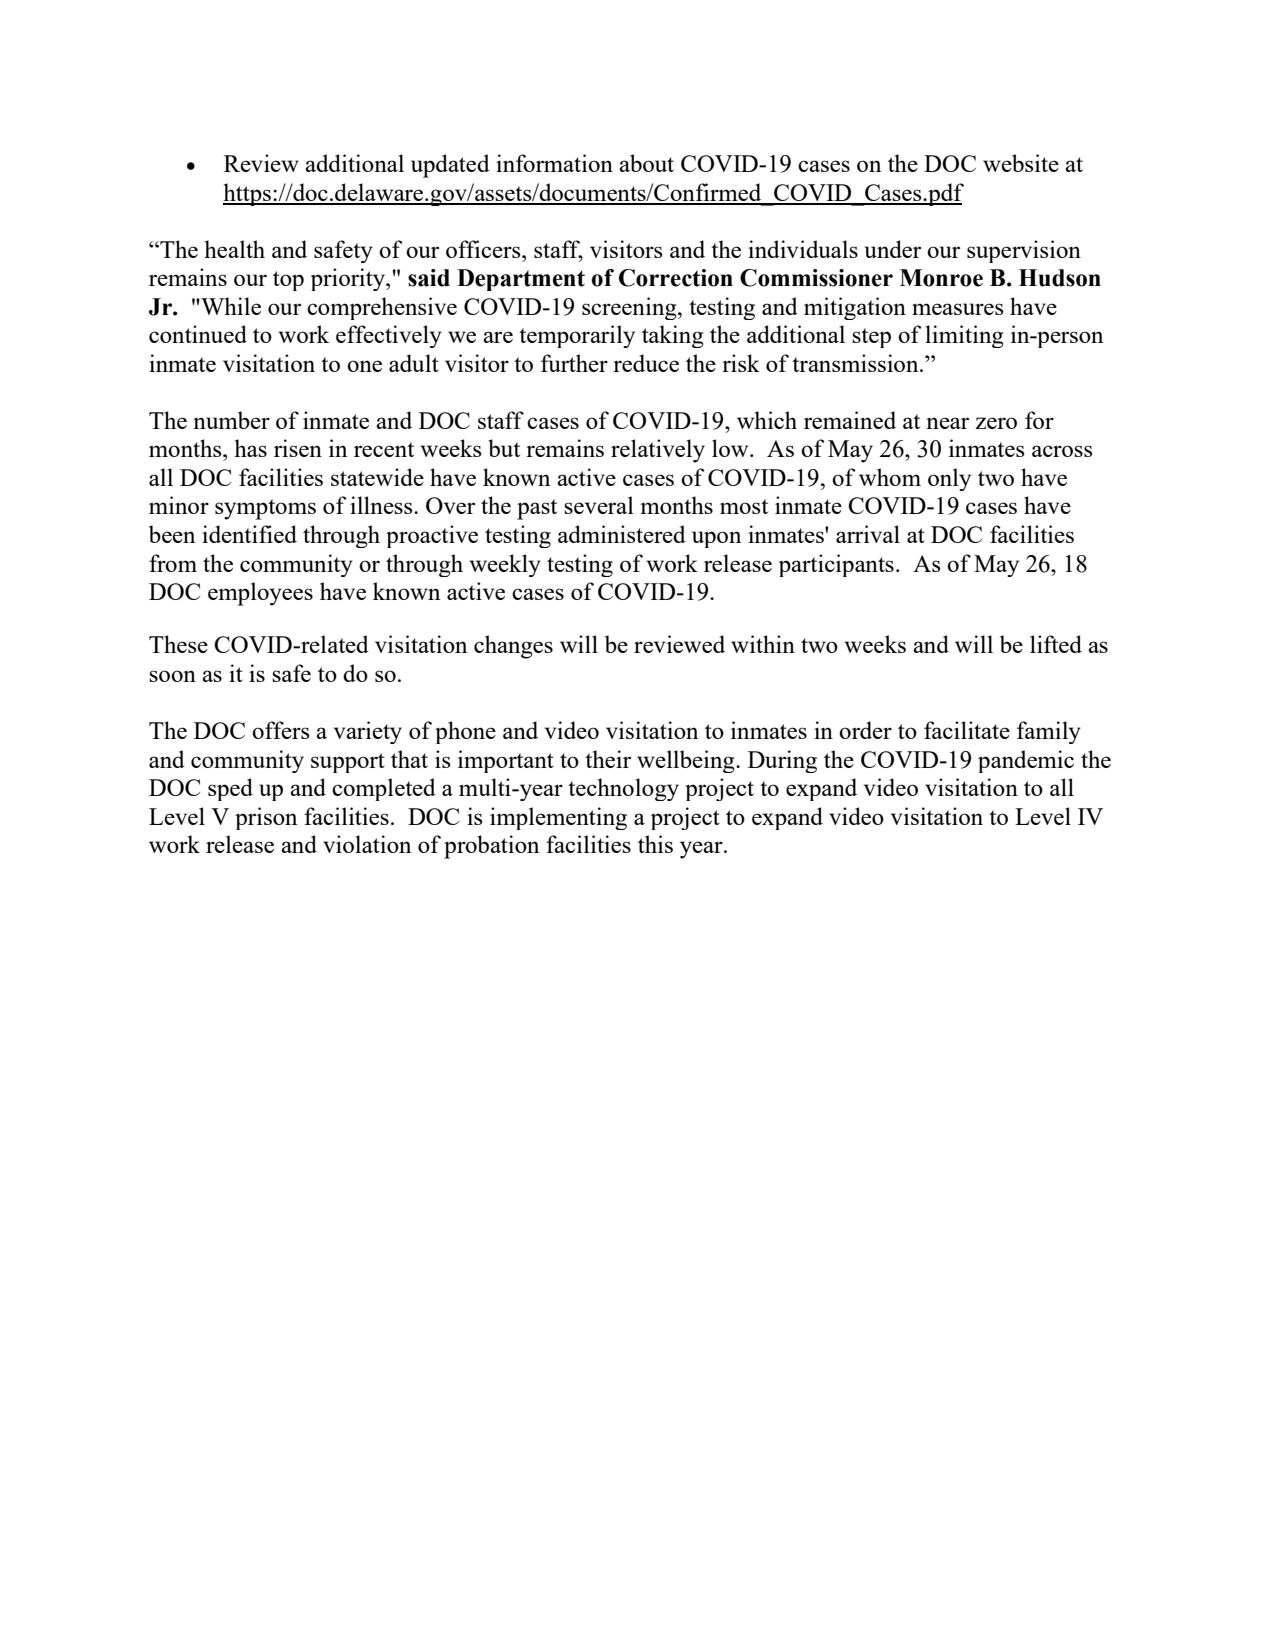 This screenshot has width=1266, height=1638. I want to click on website, so click(1021, 163).
